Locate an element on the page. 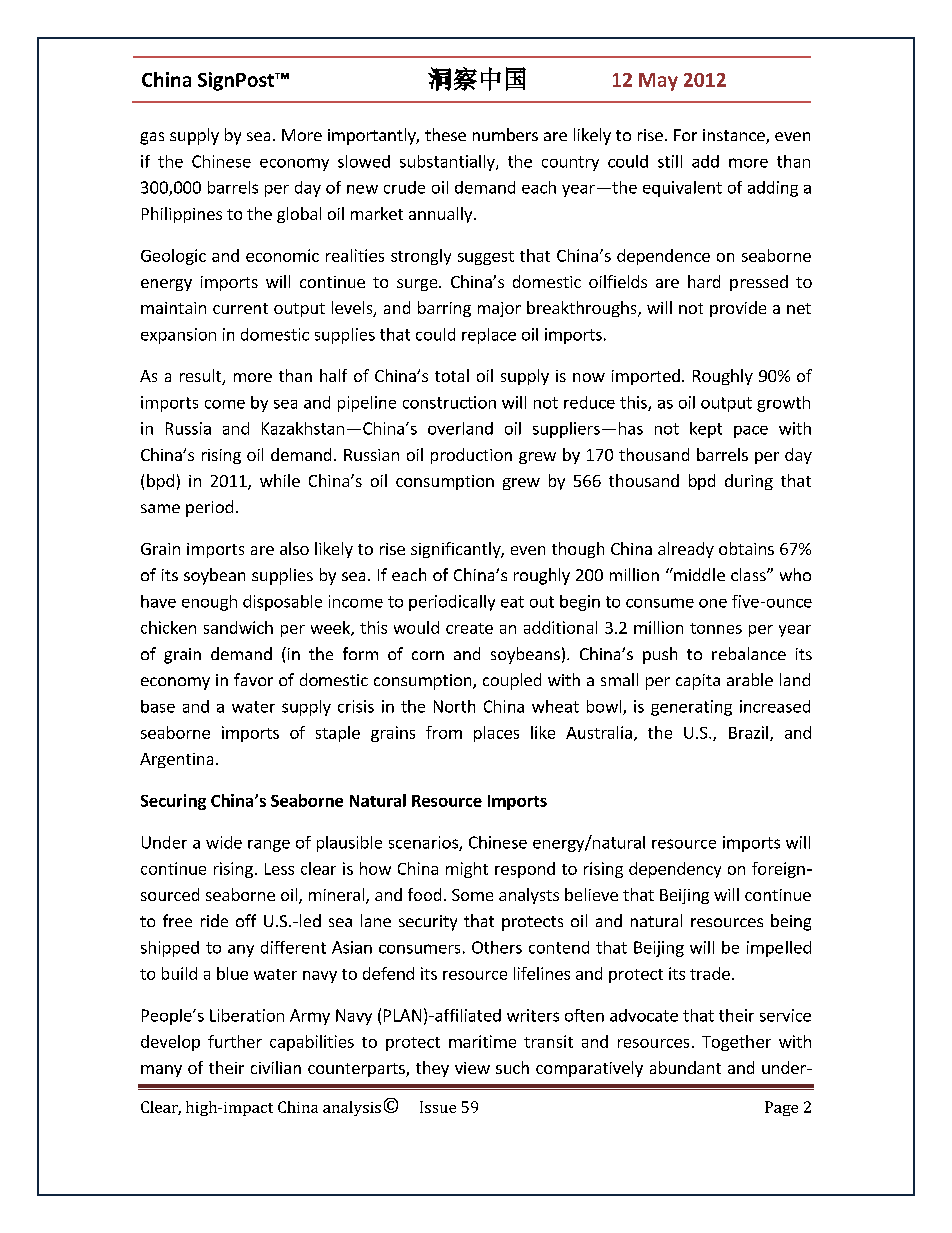  instance is located at coordinates (735, 136).
